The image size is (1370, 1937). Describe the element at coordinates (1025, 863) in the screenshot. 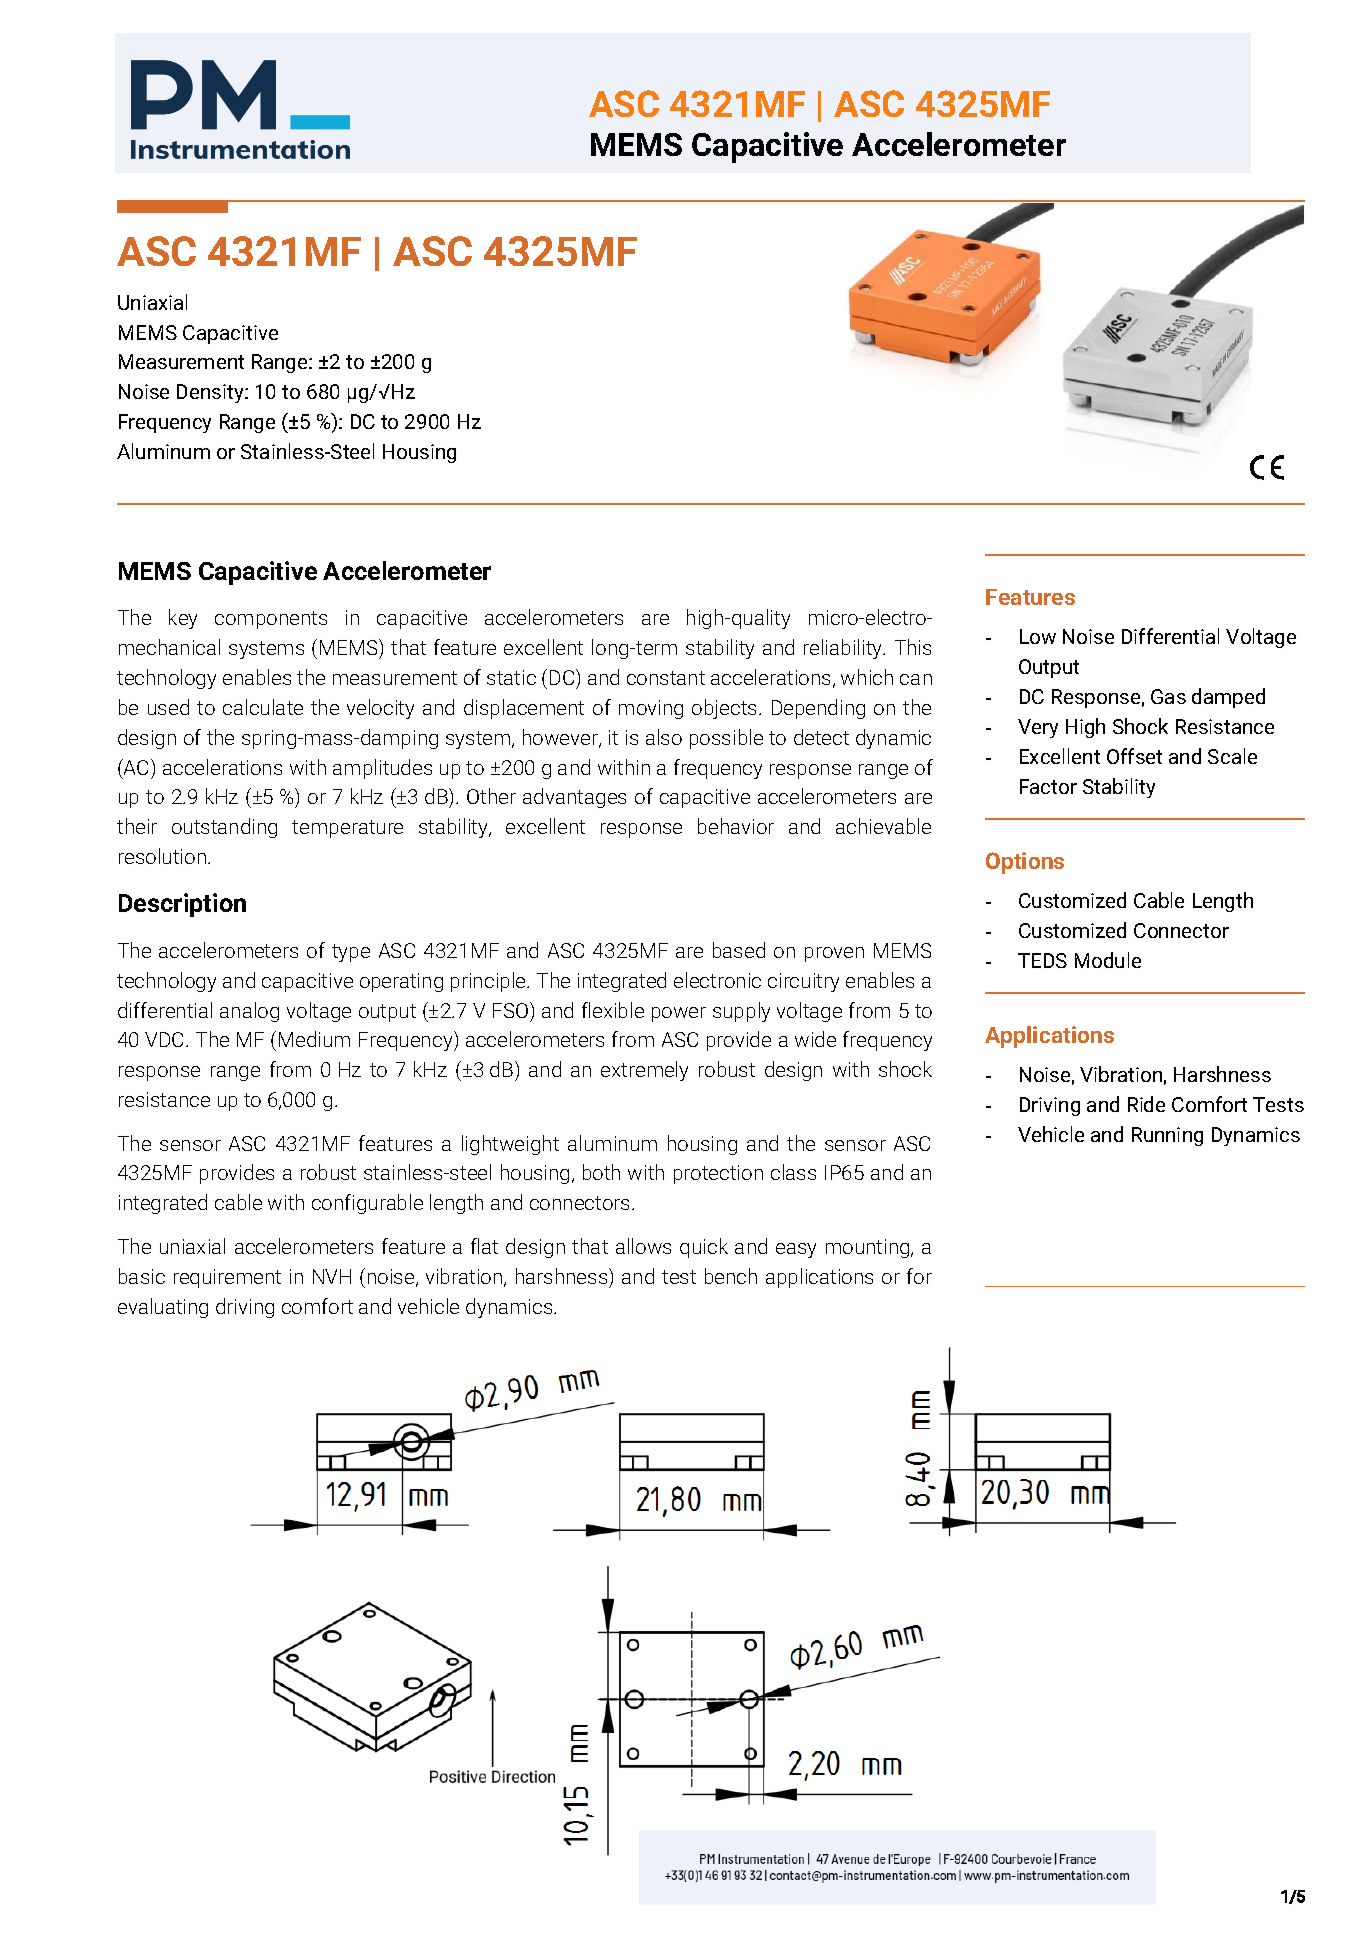

I see `Options` at that location.
